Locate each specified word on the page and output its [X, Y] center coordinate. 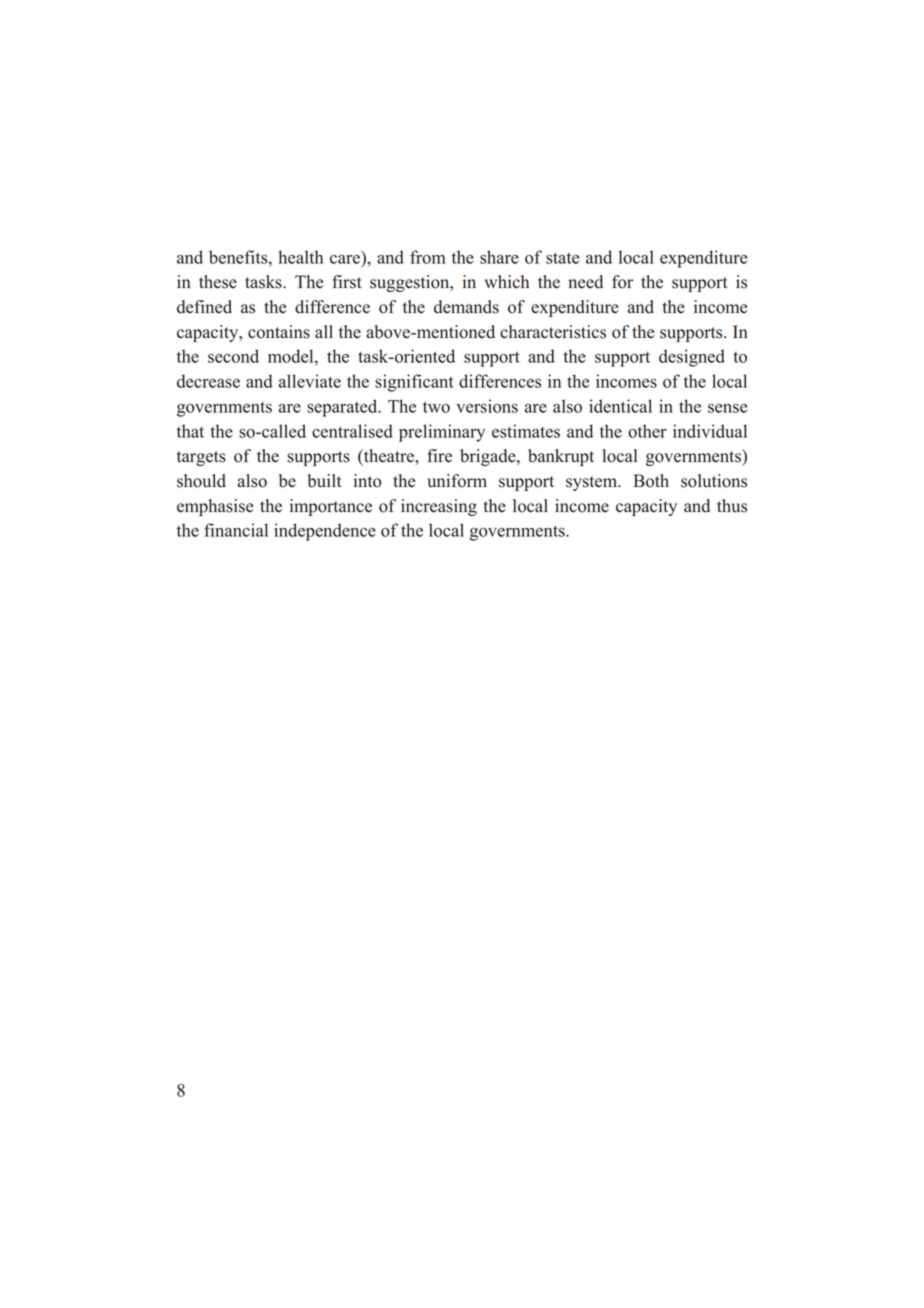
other [647, 431]
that [190, 431]
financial [236, 530]
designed [692, 358]
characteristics [553, 332]
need [585, 282]
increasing [439, 507]
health [300, 257]
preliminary [442, 433]
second [233, 356]
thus [732, 506]
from [428, 257]
